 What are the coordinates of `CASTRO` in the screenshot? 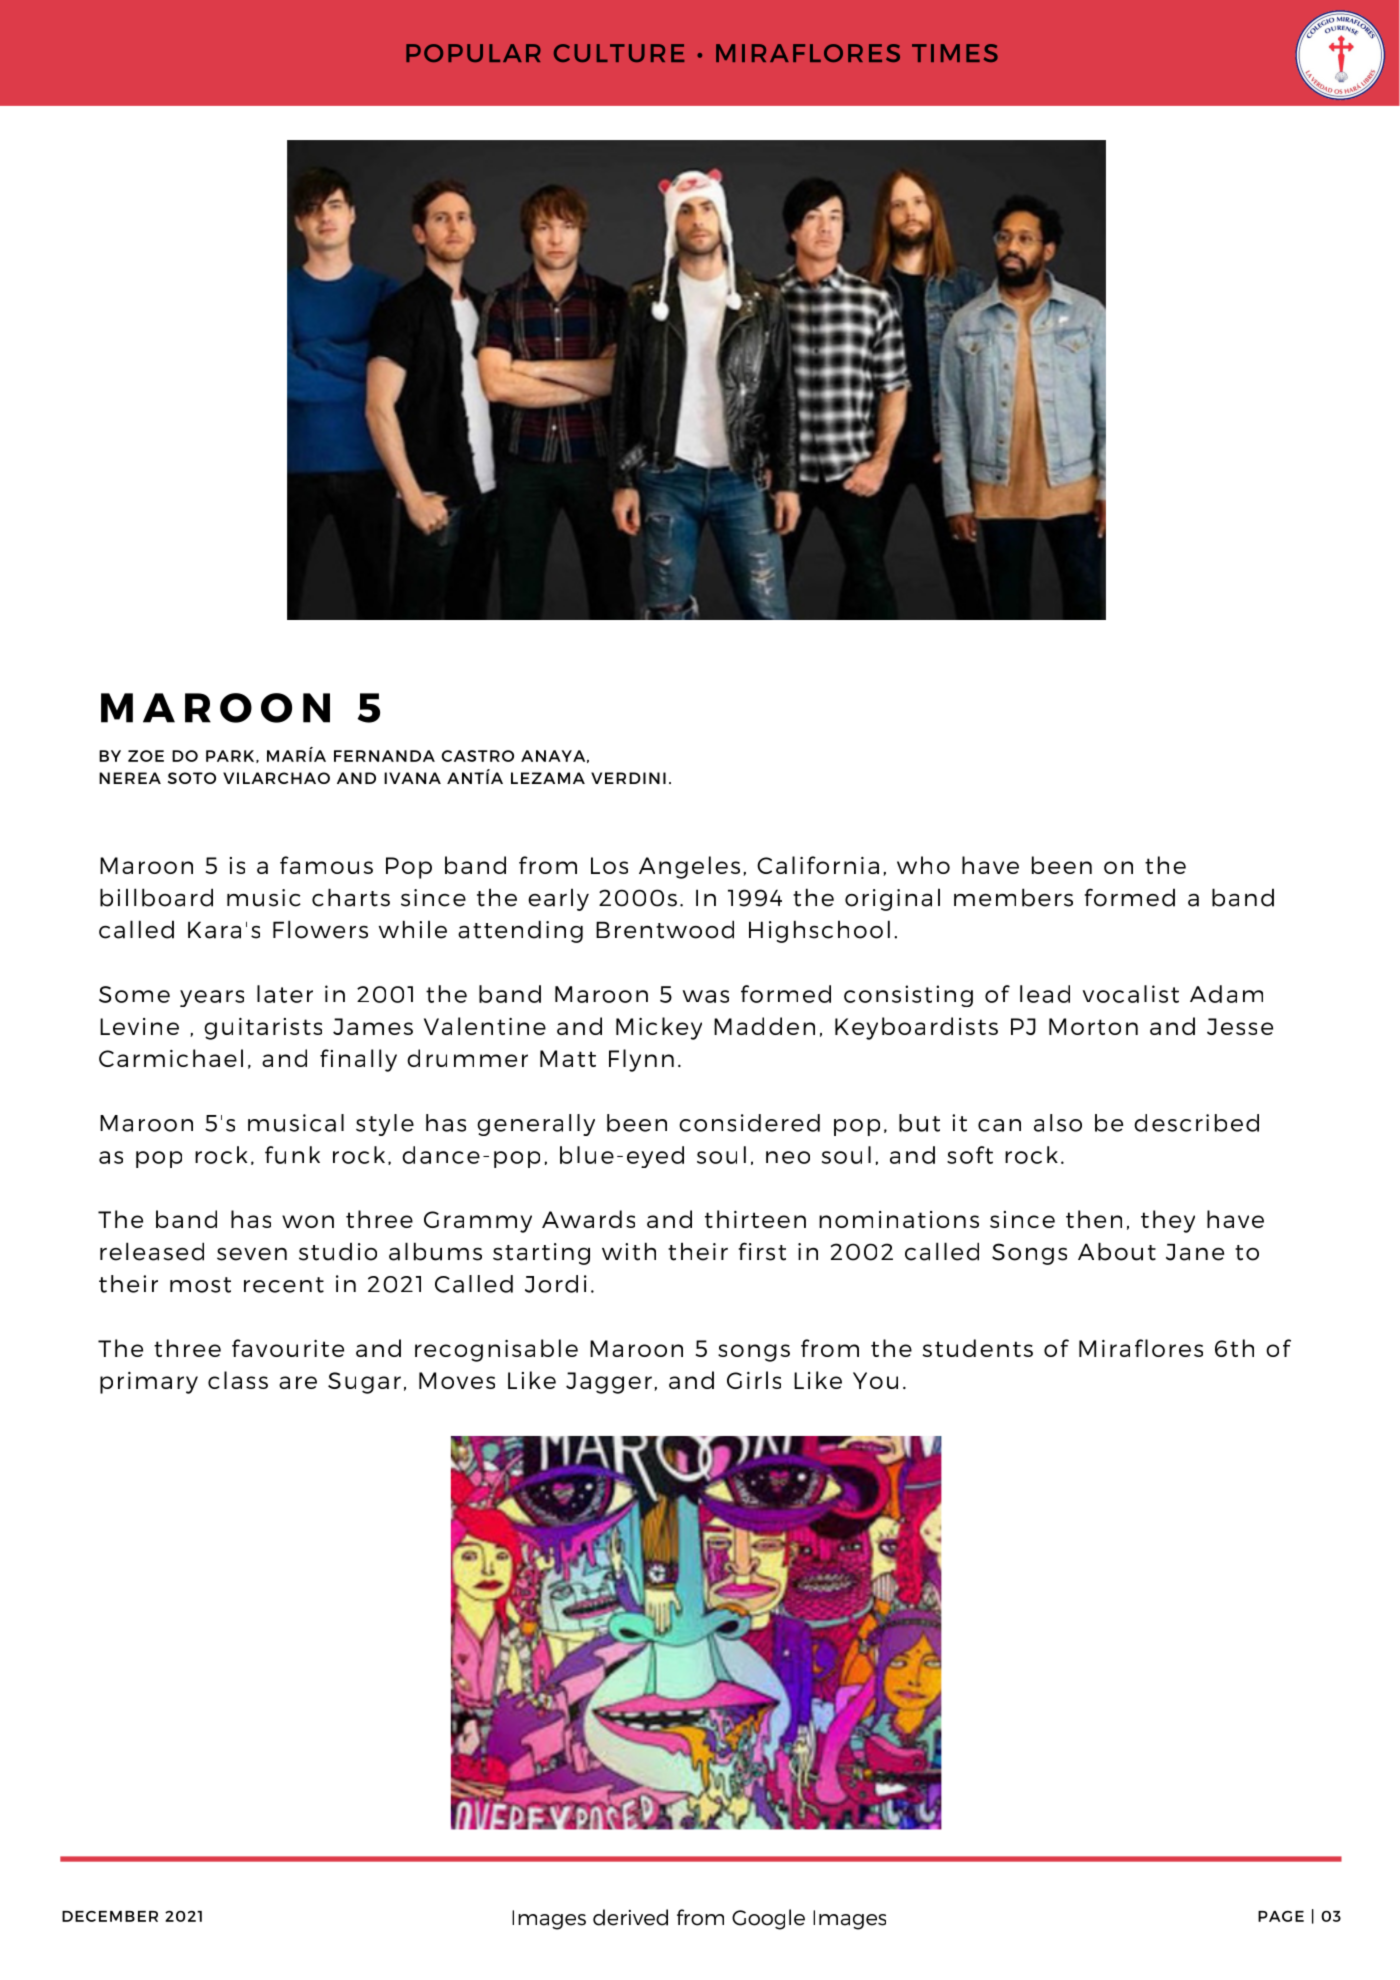 It's located at (478, 756).
